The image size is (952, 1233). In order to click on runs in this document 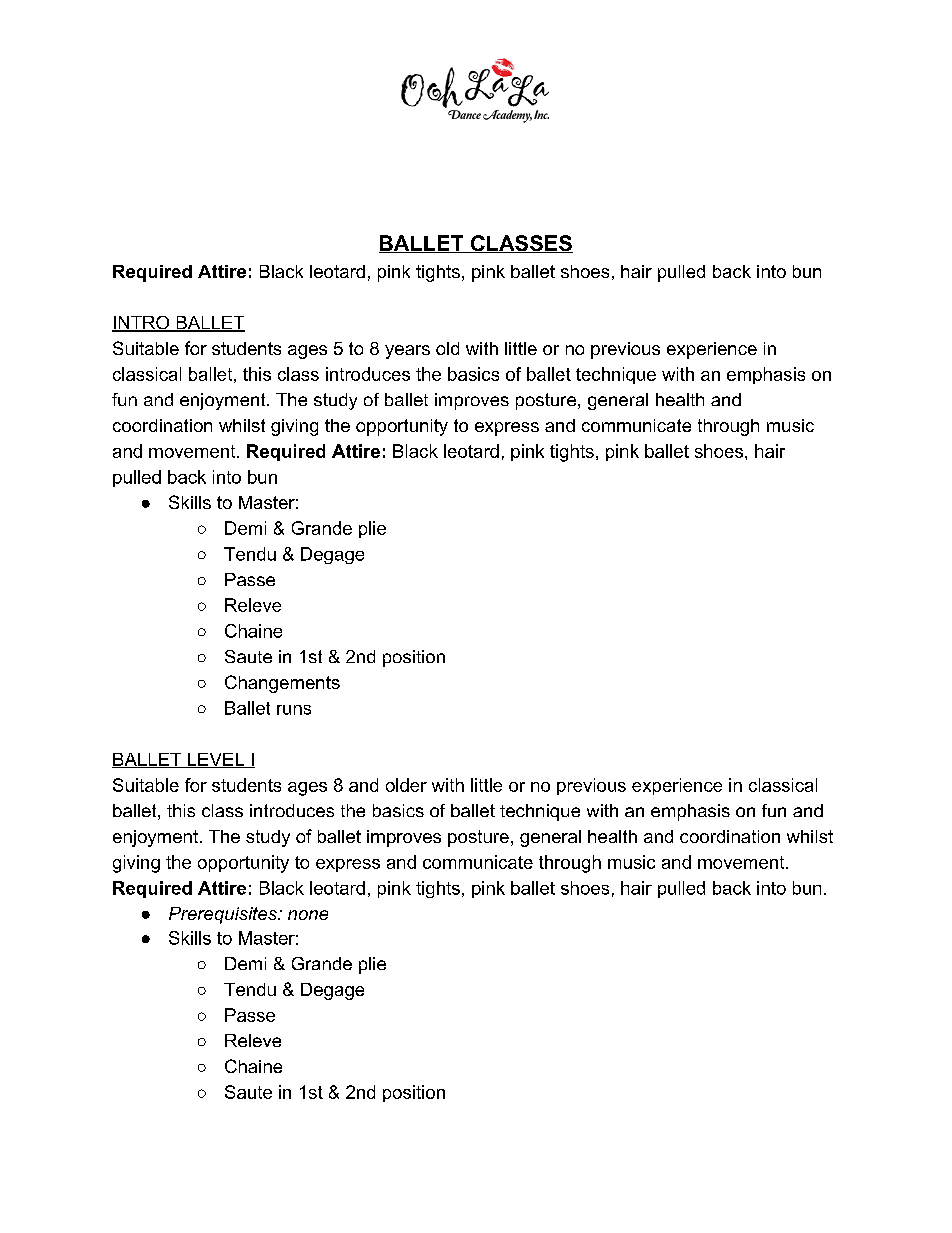, I will do `click(294, 710)`.
